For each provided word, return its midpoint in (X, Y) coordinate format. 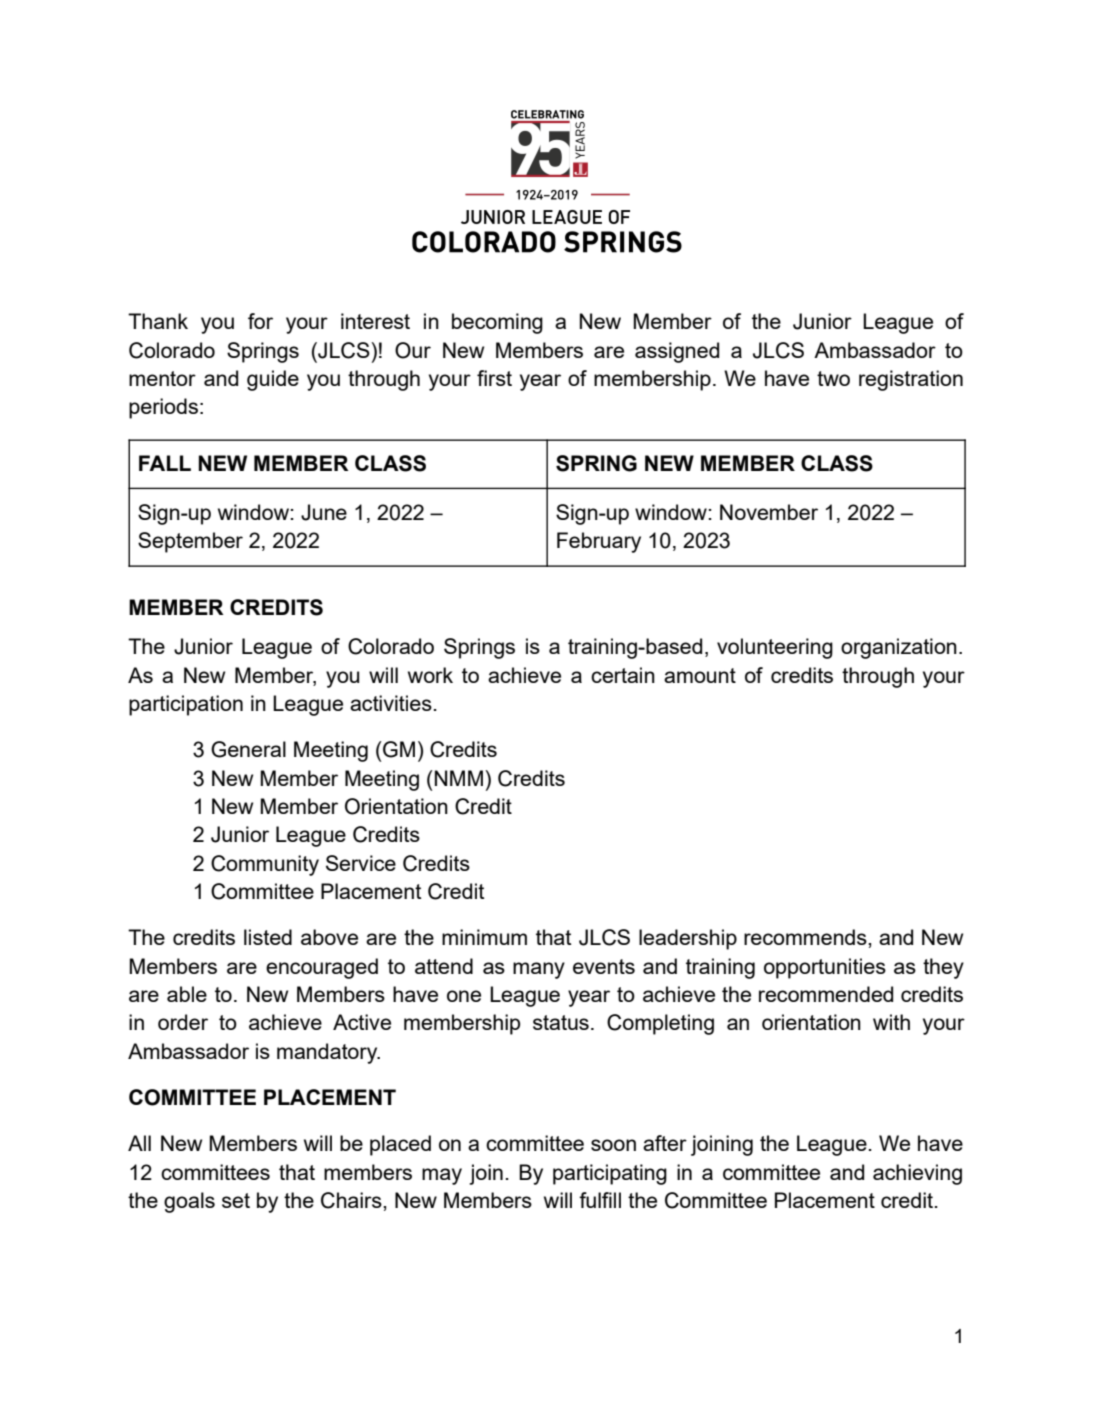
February (599, 542)
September (190, 542)
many (539, 970)
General (248, 749)
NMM (459, 778)
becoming (497, 323)
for (260, 321)
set (236, 1200)
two (833, 378)
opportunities (825, 968)
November (769, 512)
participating (610, 1174)
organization (899, 648)
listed (268, 937)
